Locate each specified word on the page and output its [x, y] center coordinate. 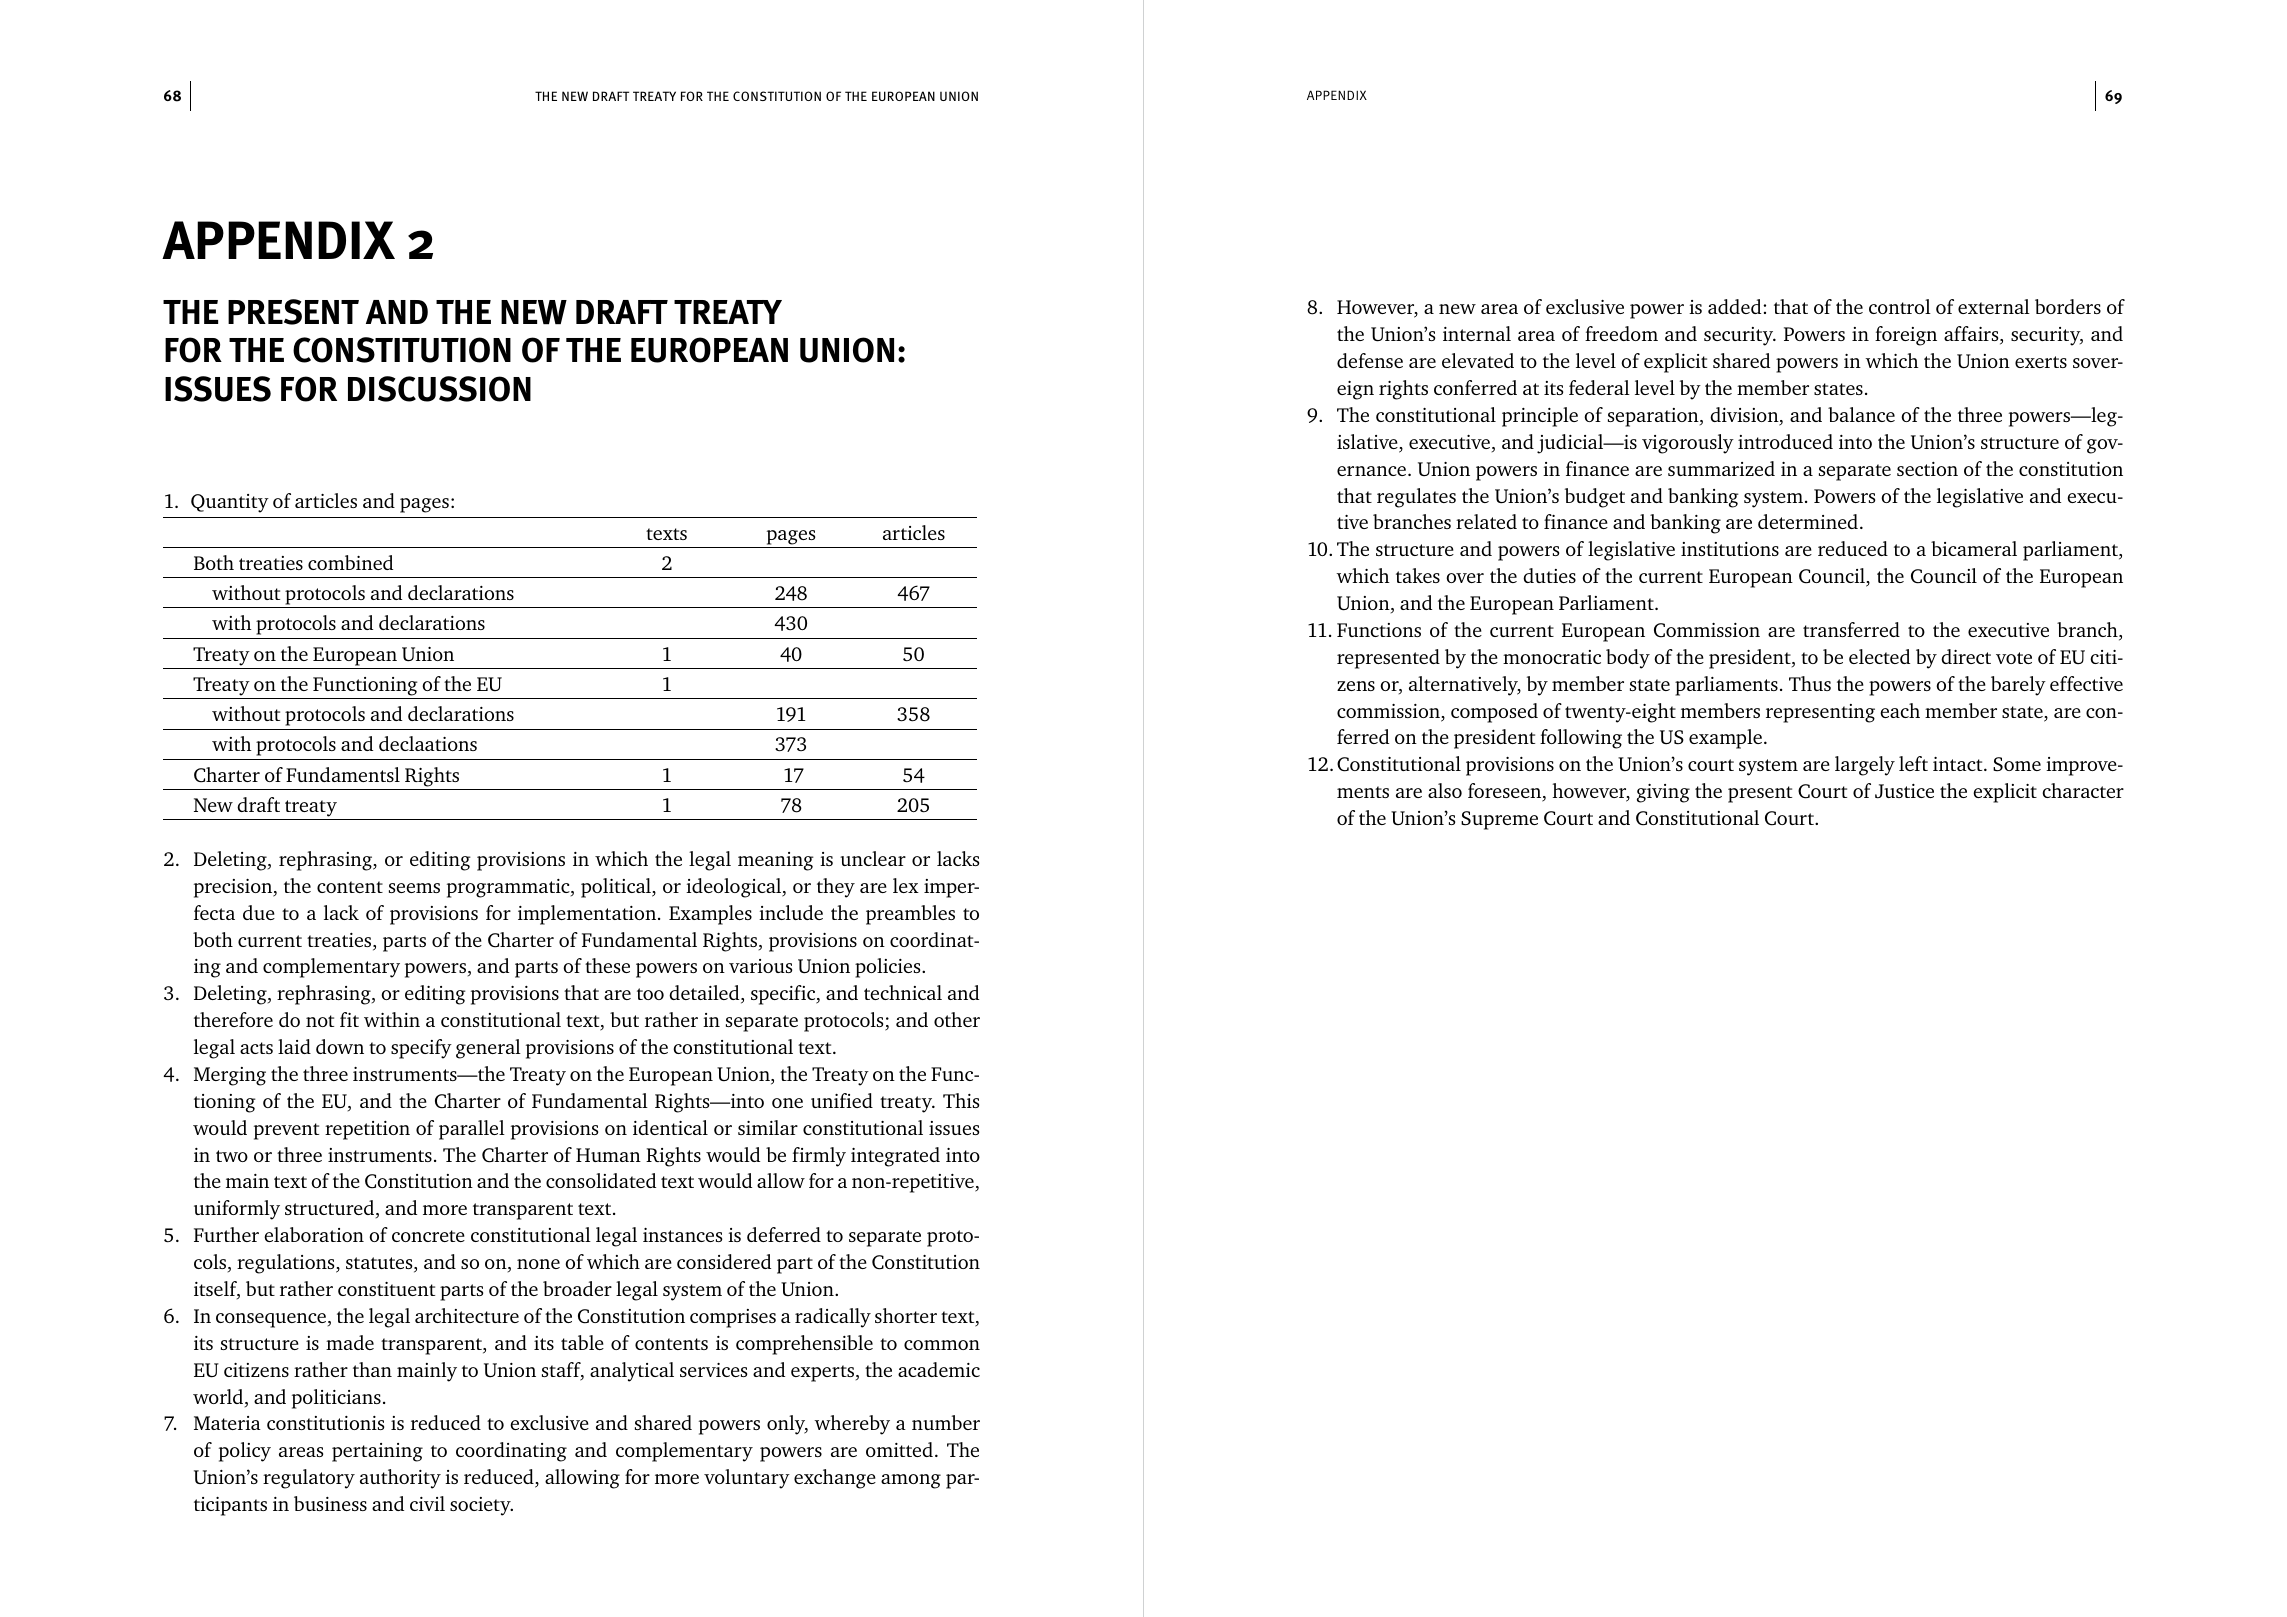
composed [1494, 713]
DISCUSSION [439, 389]
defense [1370, 360]
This [961, 1100]
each [1900, 710]
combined [350, 562]
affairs [1972, 335]
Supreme [1499, 820]
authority [400, 1479]
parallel [472, 1130]
